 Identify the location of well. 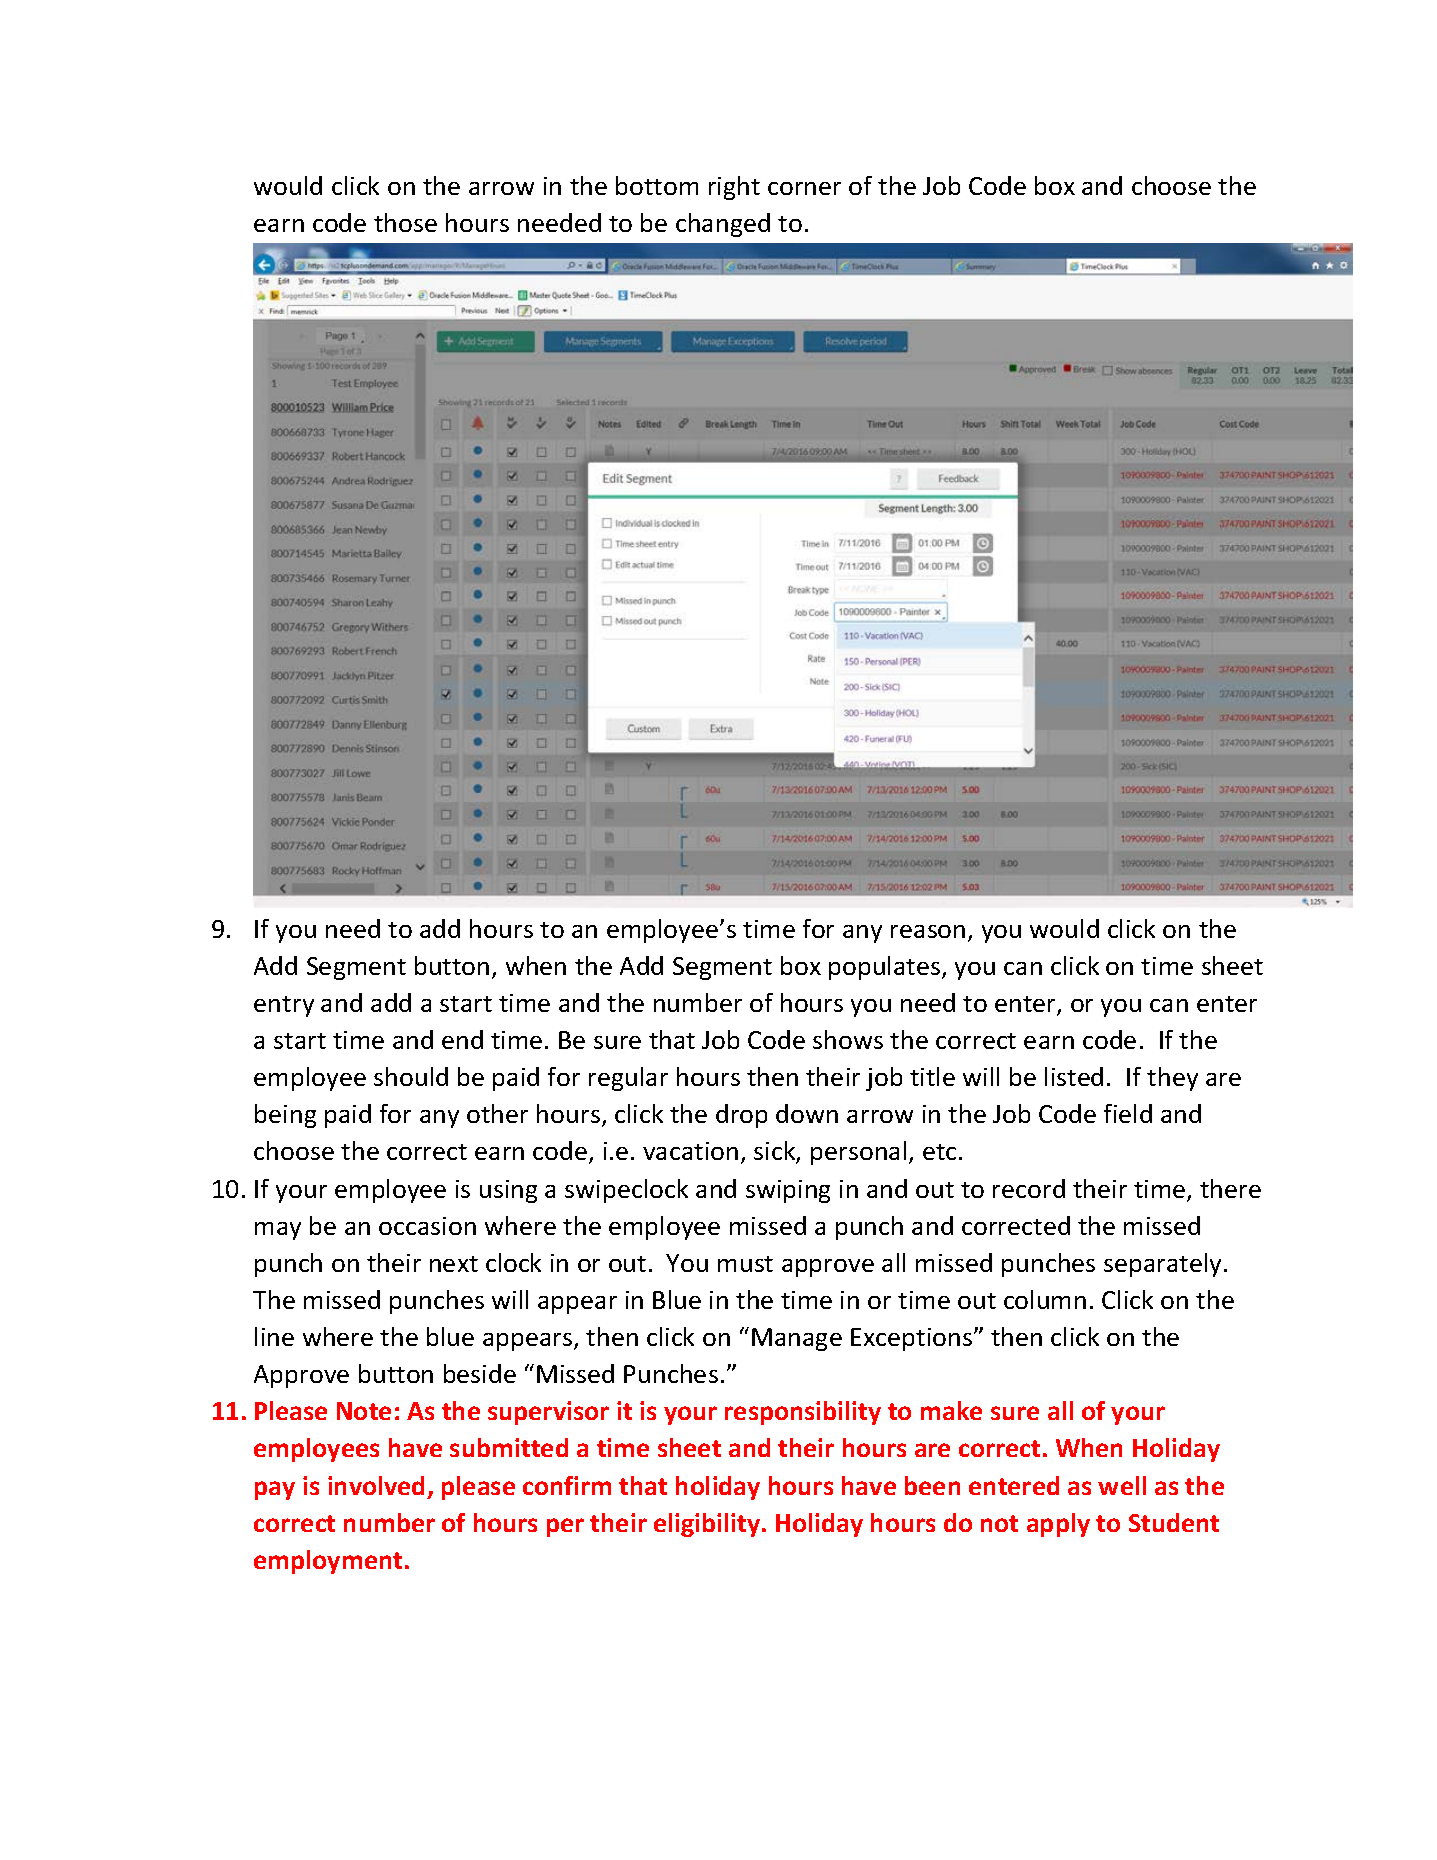
(1122, 1485).
